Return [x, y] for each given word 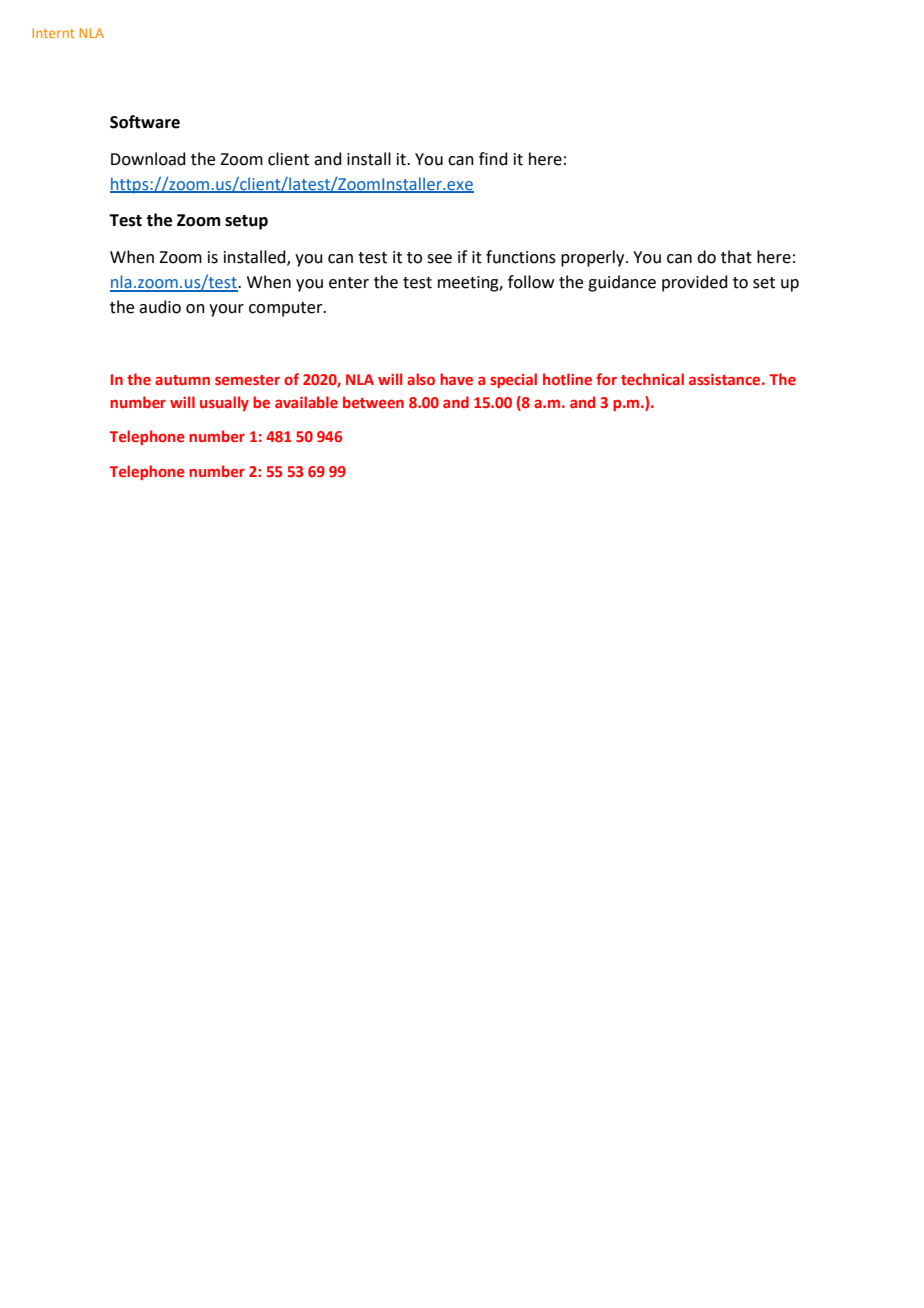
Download [148, 159]
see [439, 259]
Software [145, 122]
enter [349, 283]
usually [224, 403]
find [493, 159]
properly [594, 258]
